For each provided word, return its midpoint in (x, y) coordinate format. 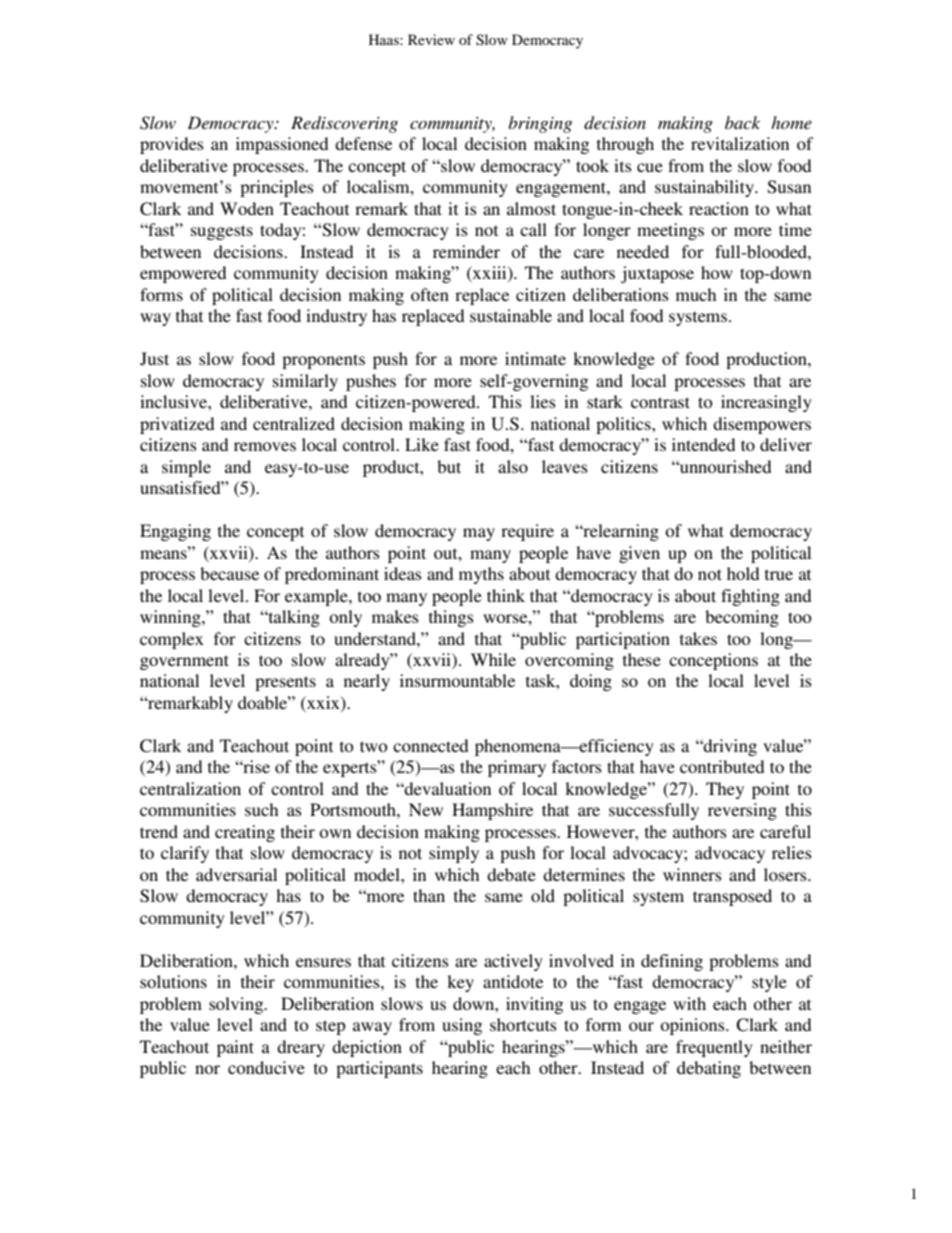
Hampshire (492, 811)
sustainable (511, 315)
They (725, 790)
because (229, 573)
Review (431, 39)
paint (235, 1048)
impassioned (282, 145)
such (261, 809)
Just (154, 359)
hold (743, 573)
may (479, 534)
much (696, 294)
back (742, 122)
